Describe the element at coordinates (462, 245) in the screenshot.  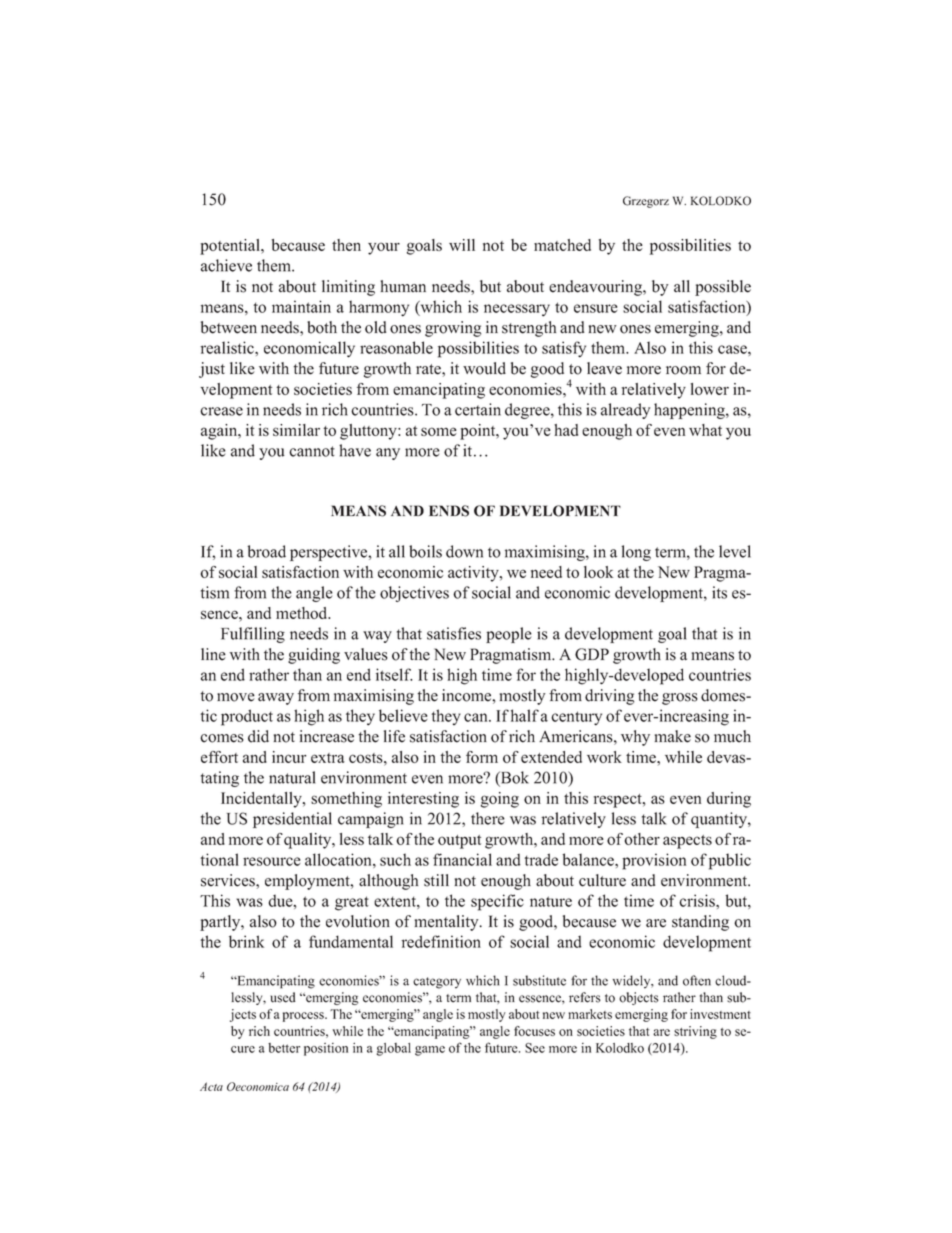
I see `will` at that location.
